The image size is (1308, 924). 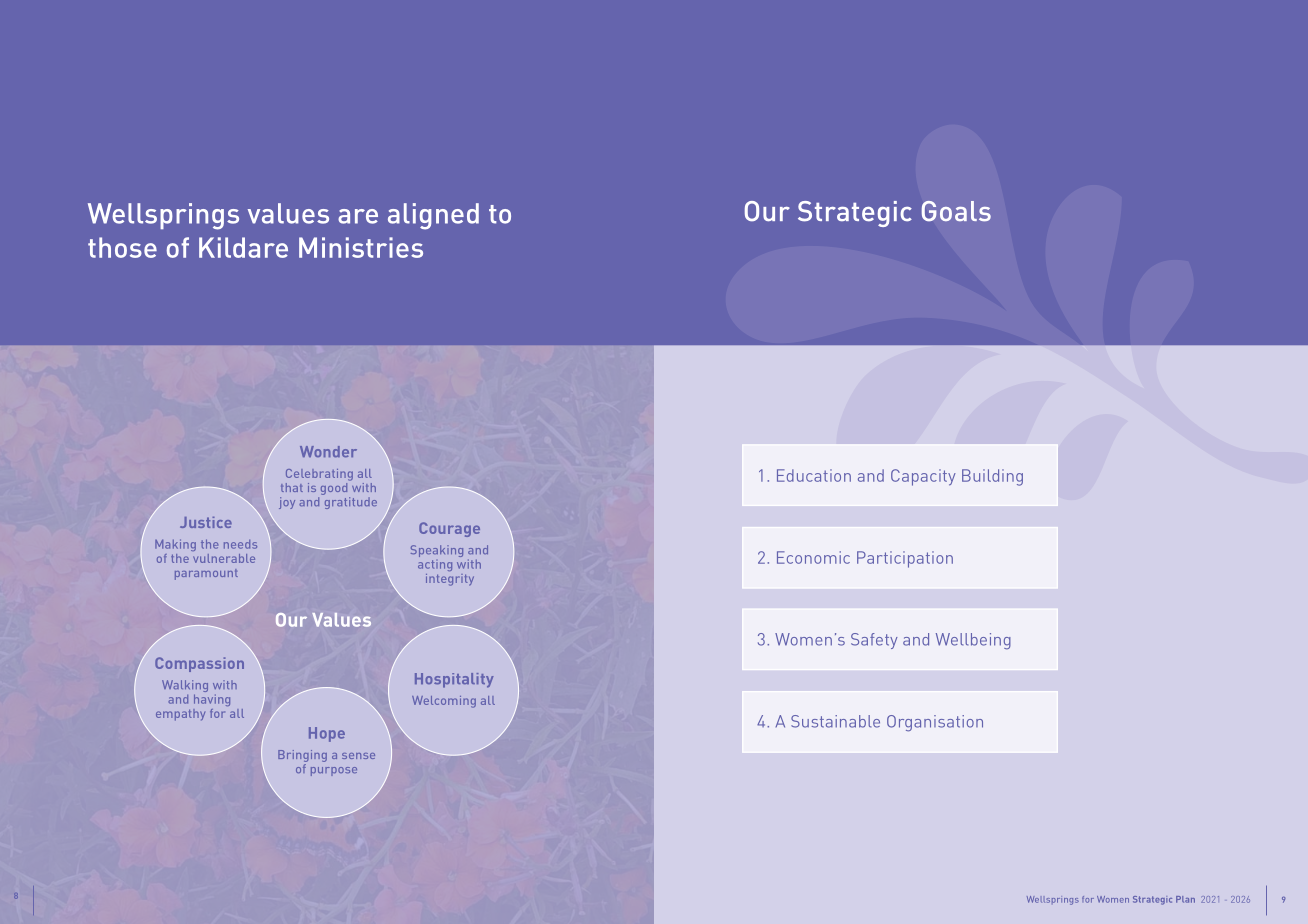 I want to click on Goals, so click(x=956, y=211).
